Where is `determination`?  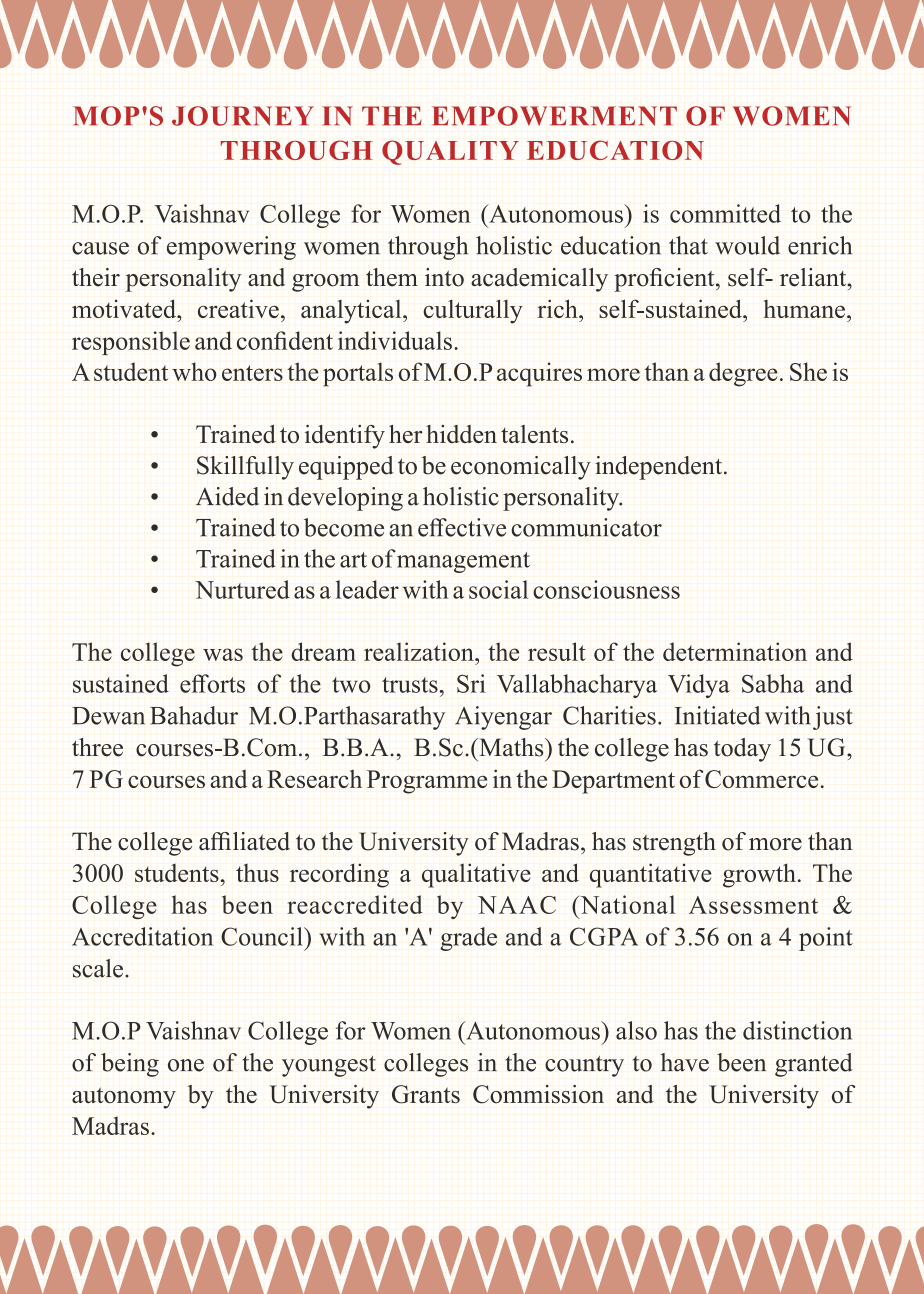 determination is located at coordinates (735, 651).
